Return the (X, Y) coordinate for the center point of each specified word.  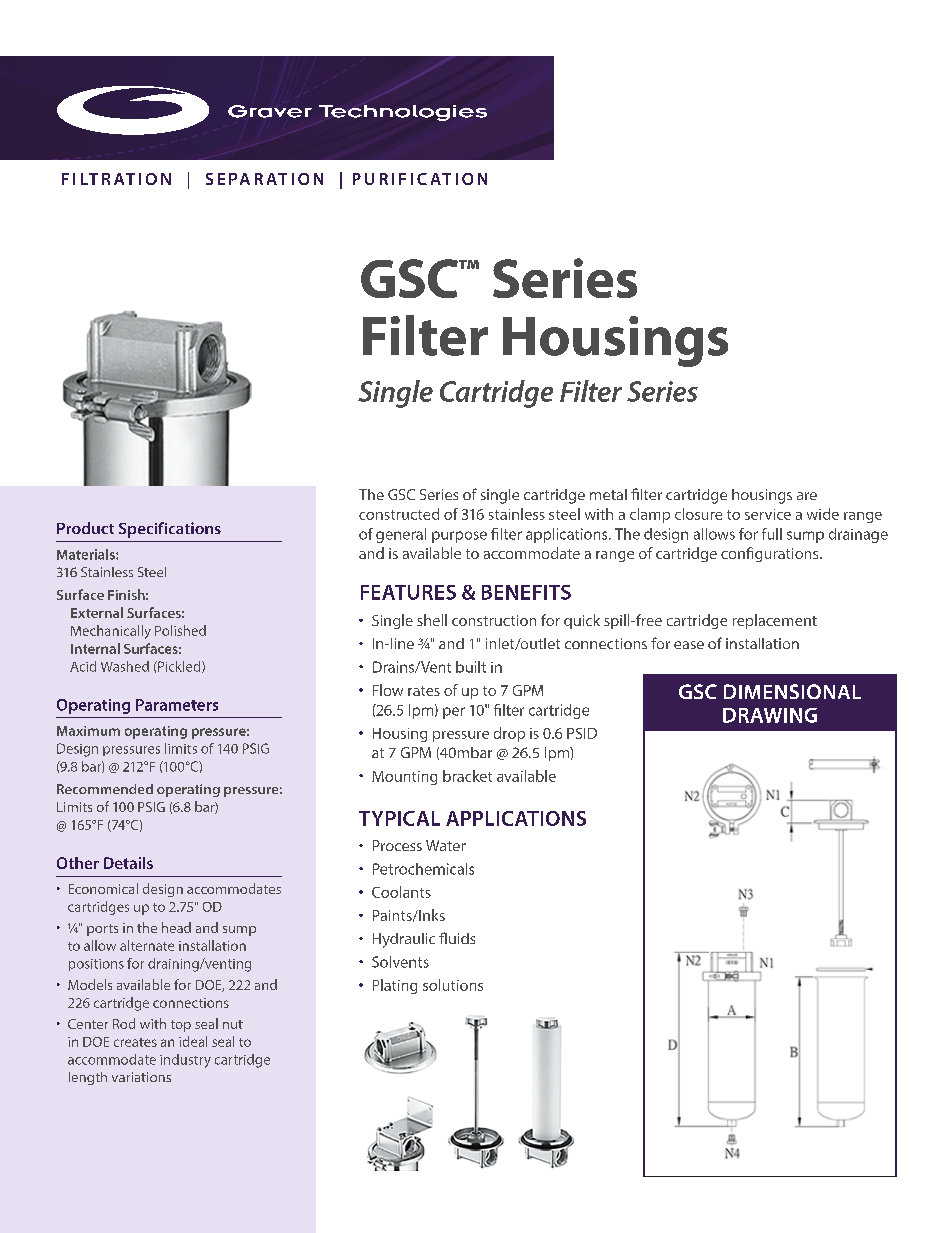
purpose (459, 537)
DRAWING (770, 715)
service (768, 514)
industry (185, 1061)
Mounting (404, 778)
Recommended (105, 789)
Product (85, 528)
